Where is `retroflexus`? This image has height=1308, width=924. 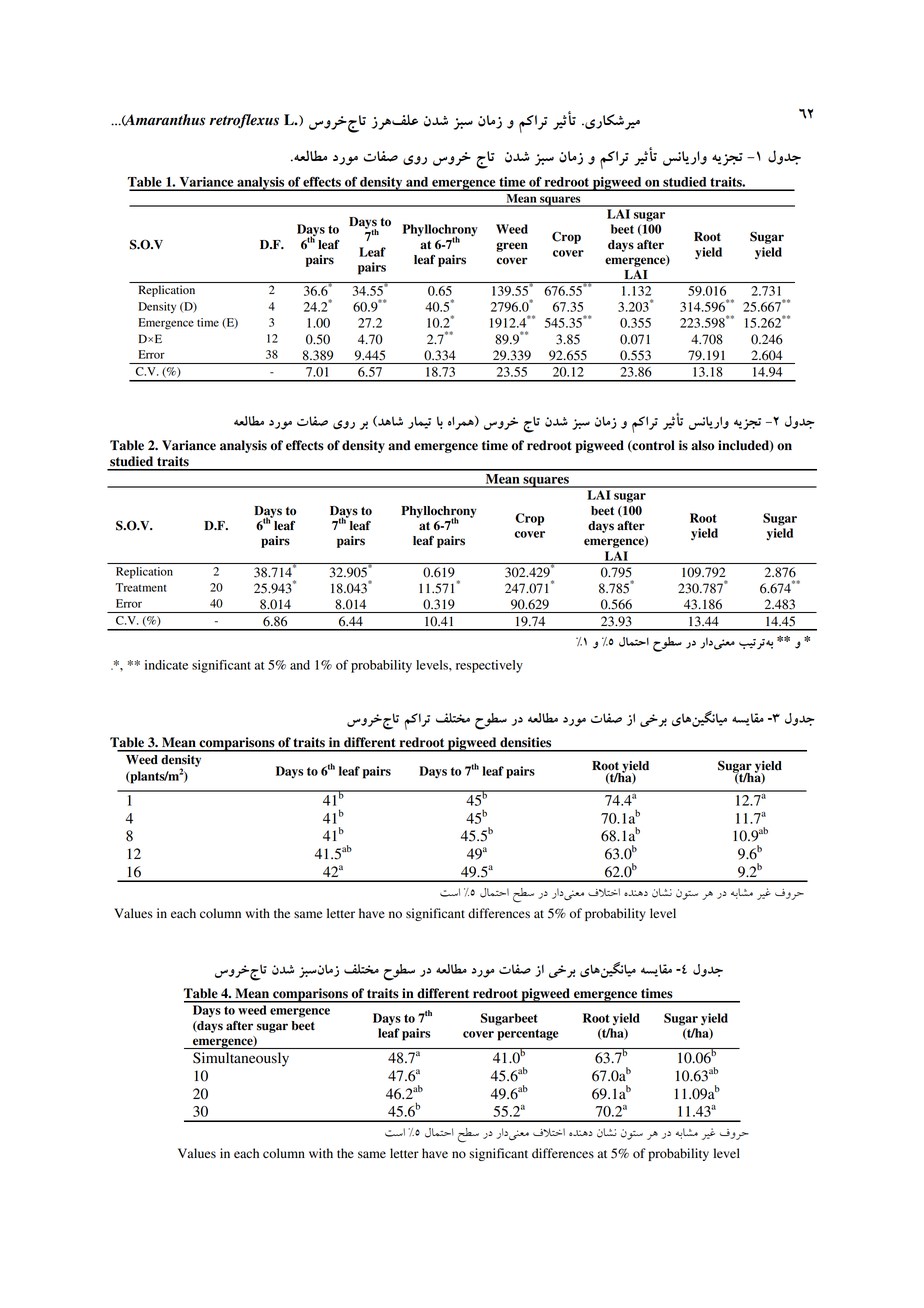
retroflexus is located at coordinates (244, 121).
